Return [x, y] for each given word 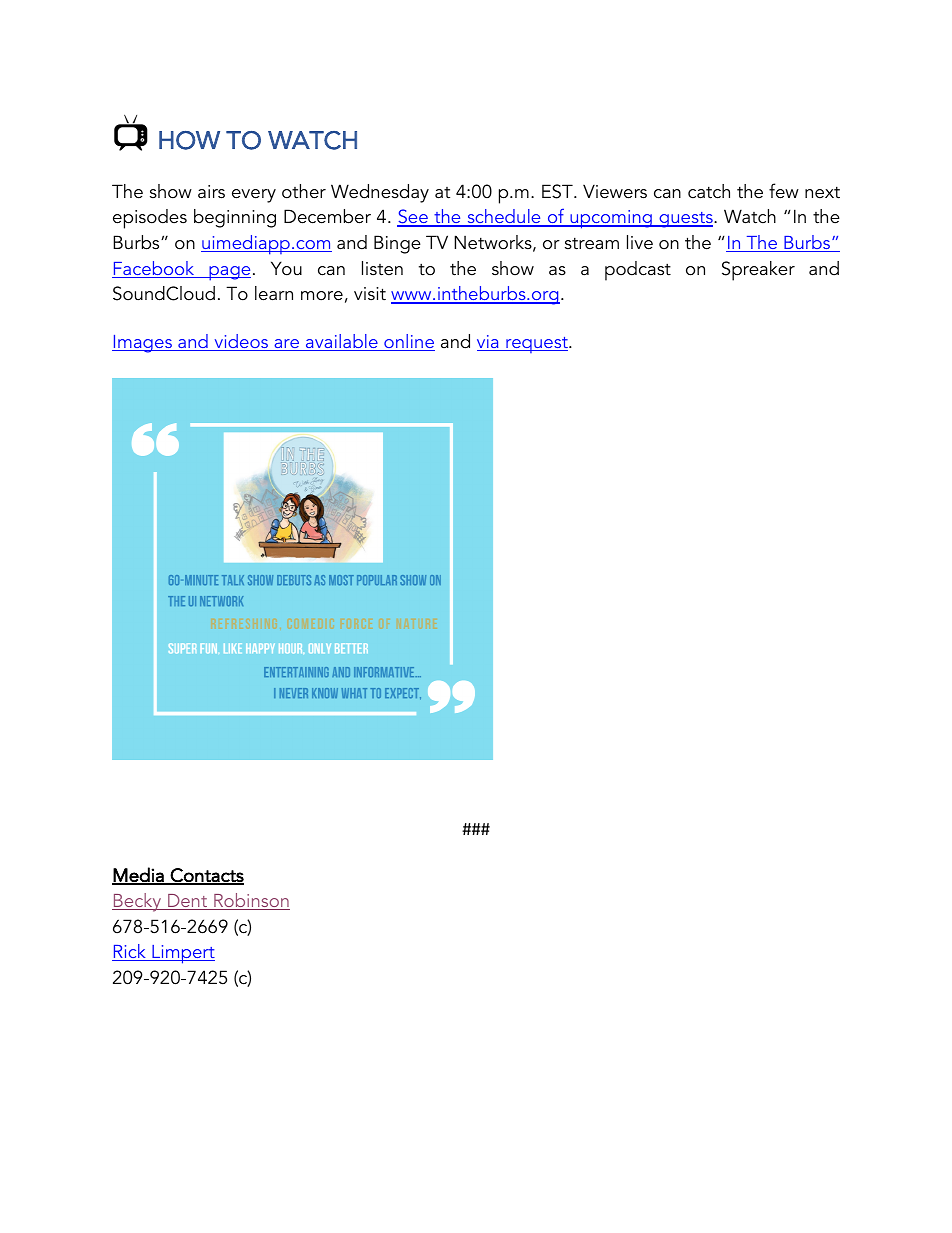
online [408, 342]
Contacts [206, 876]
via [489, 343]
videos [241, 342]
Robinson [251, 901]
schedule [504, 218]
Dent [188, 902]
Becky [138, 902]
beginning [235, 218]
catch [709, 191]
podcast [638, 271]
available [342, 342]
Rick [130, 952]
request [537, 345]
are [287, 345]
